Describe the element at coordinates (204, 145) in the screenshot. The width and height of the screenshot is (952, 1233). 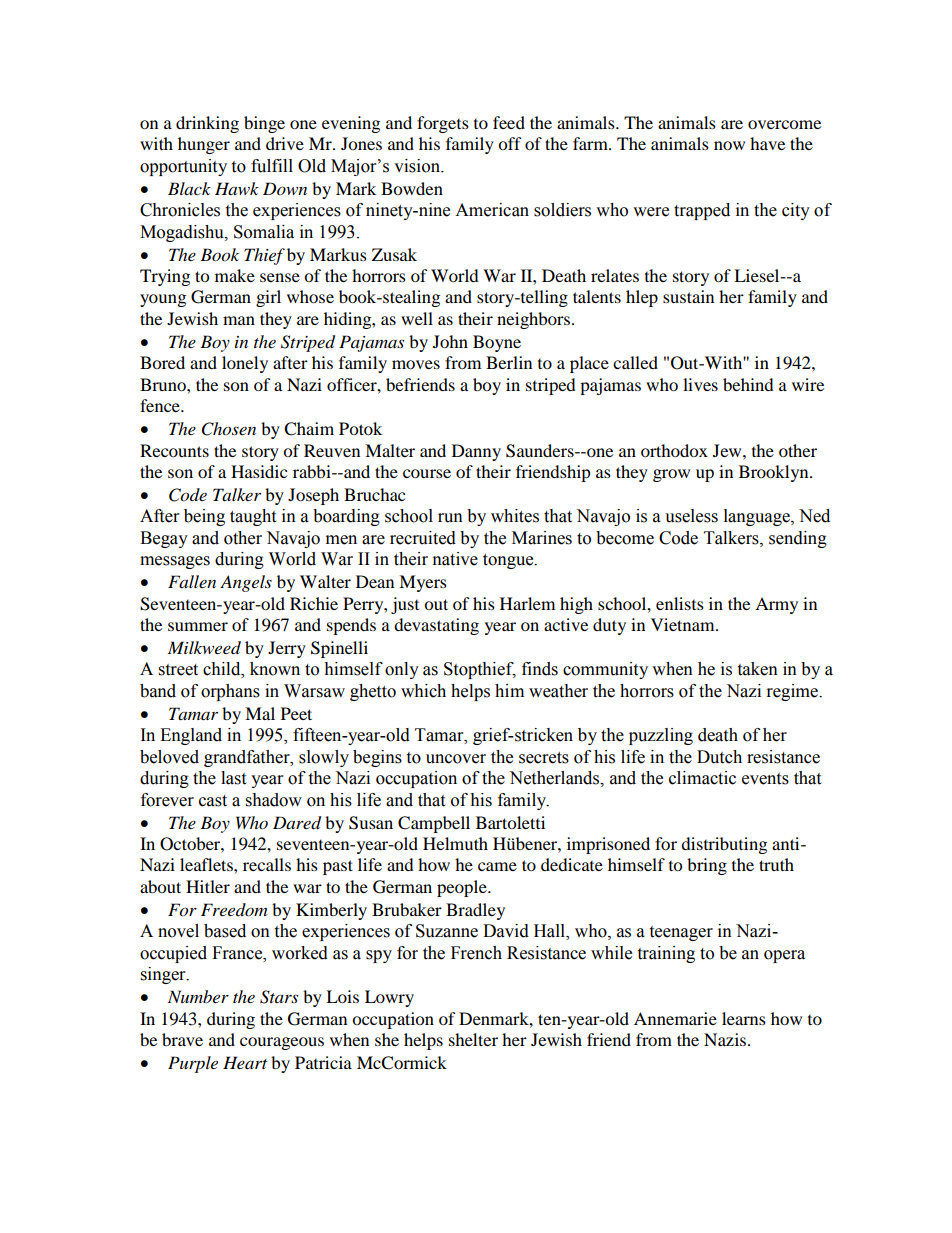
I see `hunger` at that location.
